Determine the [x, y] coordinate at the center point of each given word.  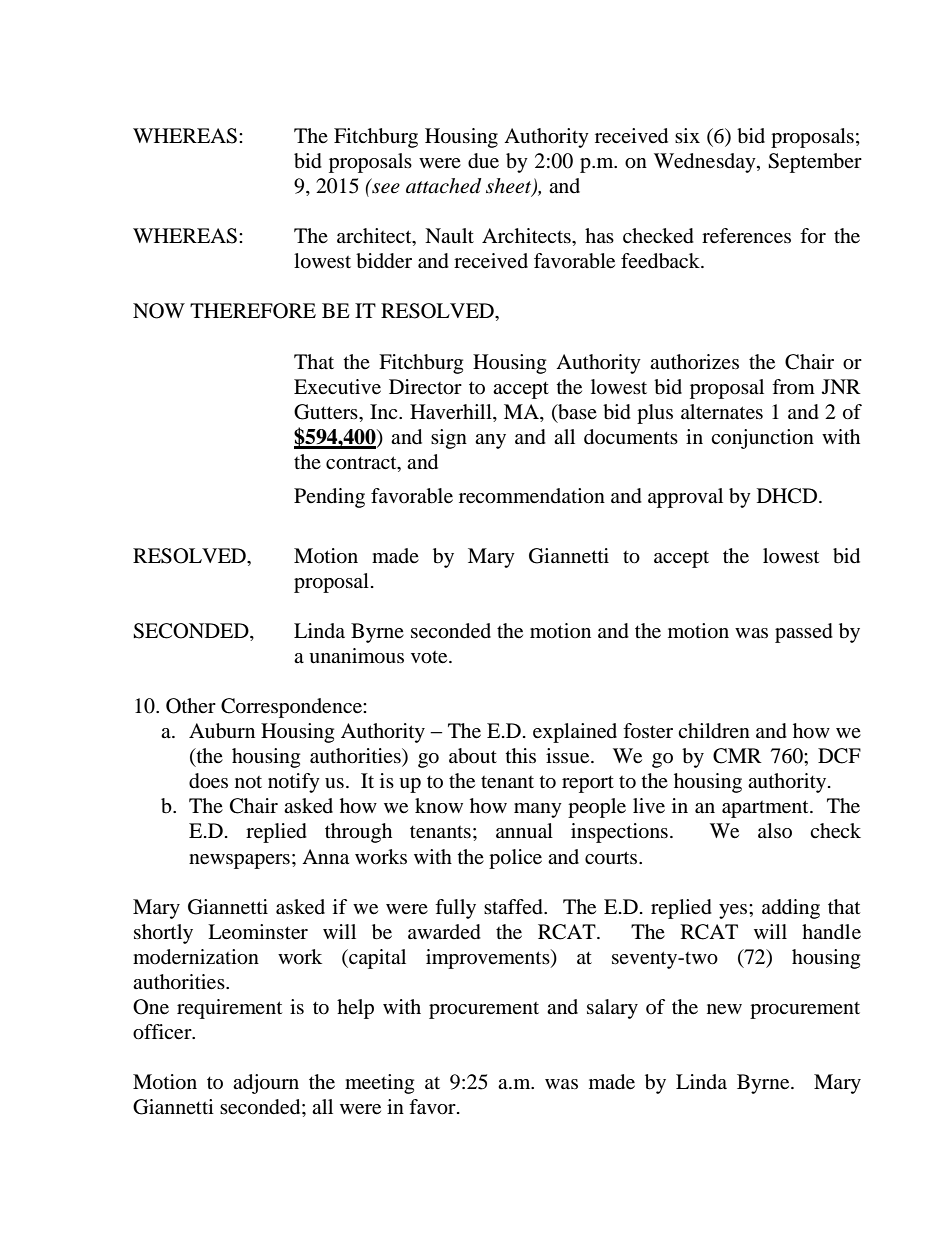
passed [804, 633]
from [793, 386]
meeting [379, 1084]
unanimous [356, 656]
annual [524, 831]
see [386, 188]
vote [430, 657]
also [775, 830]
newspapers [239, 861]
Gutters [327, 412]
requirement [229, 1009]
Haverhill [452, 412]
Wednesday [706, 163]
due [483, 161]
